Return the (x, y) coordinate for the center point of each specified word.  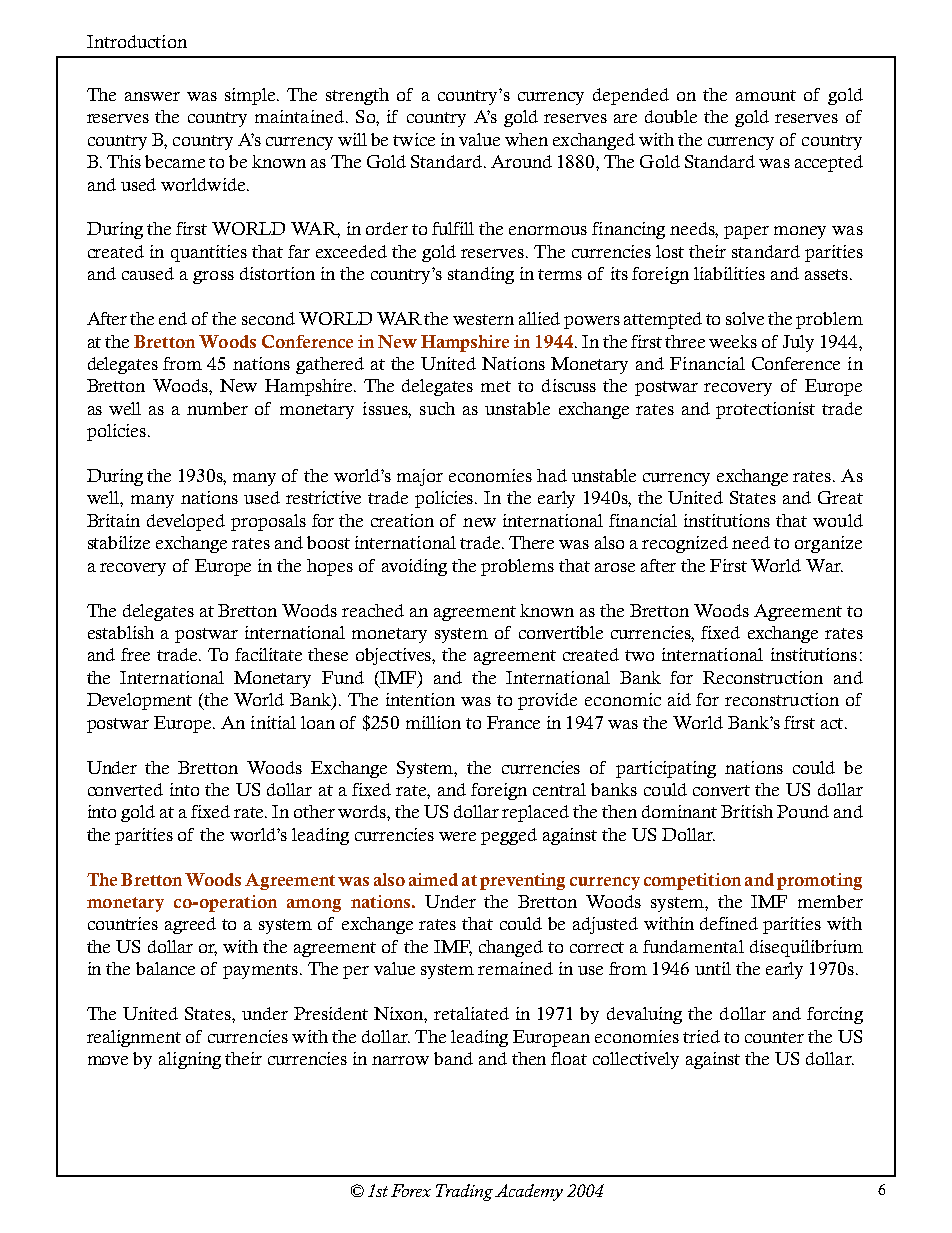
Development (139, 701)
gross (213, 277)
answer (152, 96)
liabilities (729, 273)
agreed (190, 925)
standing (481, 275)
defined (729, 923)
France (513, 722)
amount (766, 95)
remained (515, 968)
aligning (190, 1060)
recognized (685, 544)
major (420, 477)
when (526, 139)
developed (186, 522)
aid (679, 699)
